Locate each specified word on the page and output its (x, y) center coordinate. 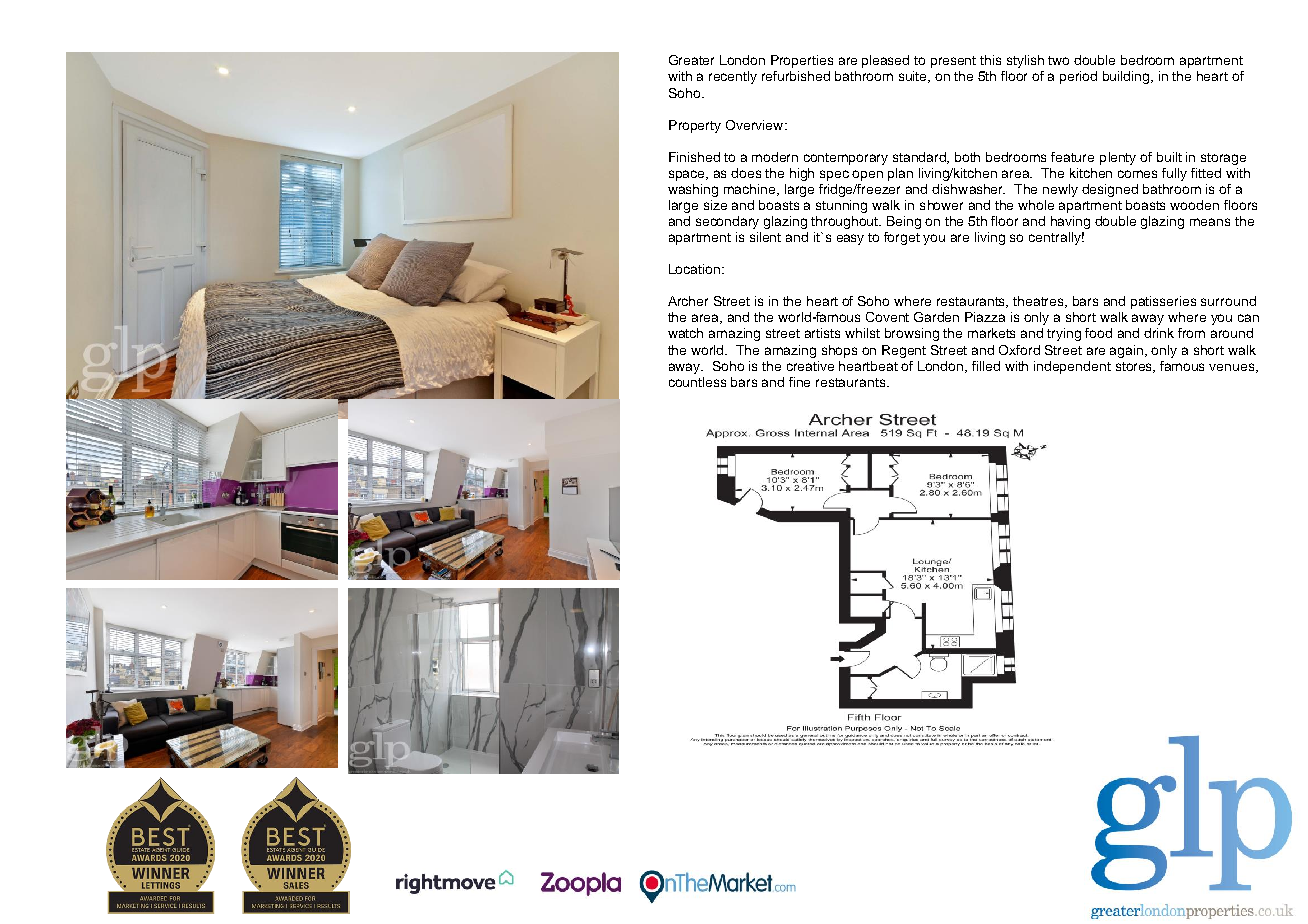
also (811, 494)
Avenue (770, 494)
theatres (1040, 302)
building (1127, 77)
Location (696, 269)
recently (733, 77)
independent (1072, 367)
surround (1228, 301)
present (953, 62)
